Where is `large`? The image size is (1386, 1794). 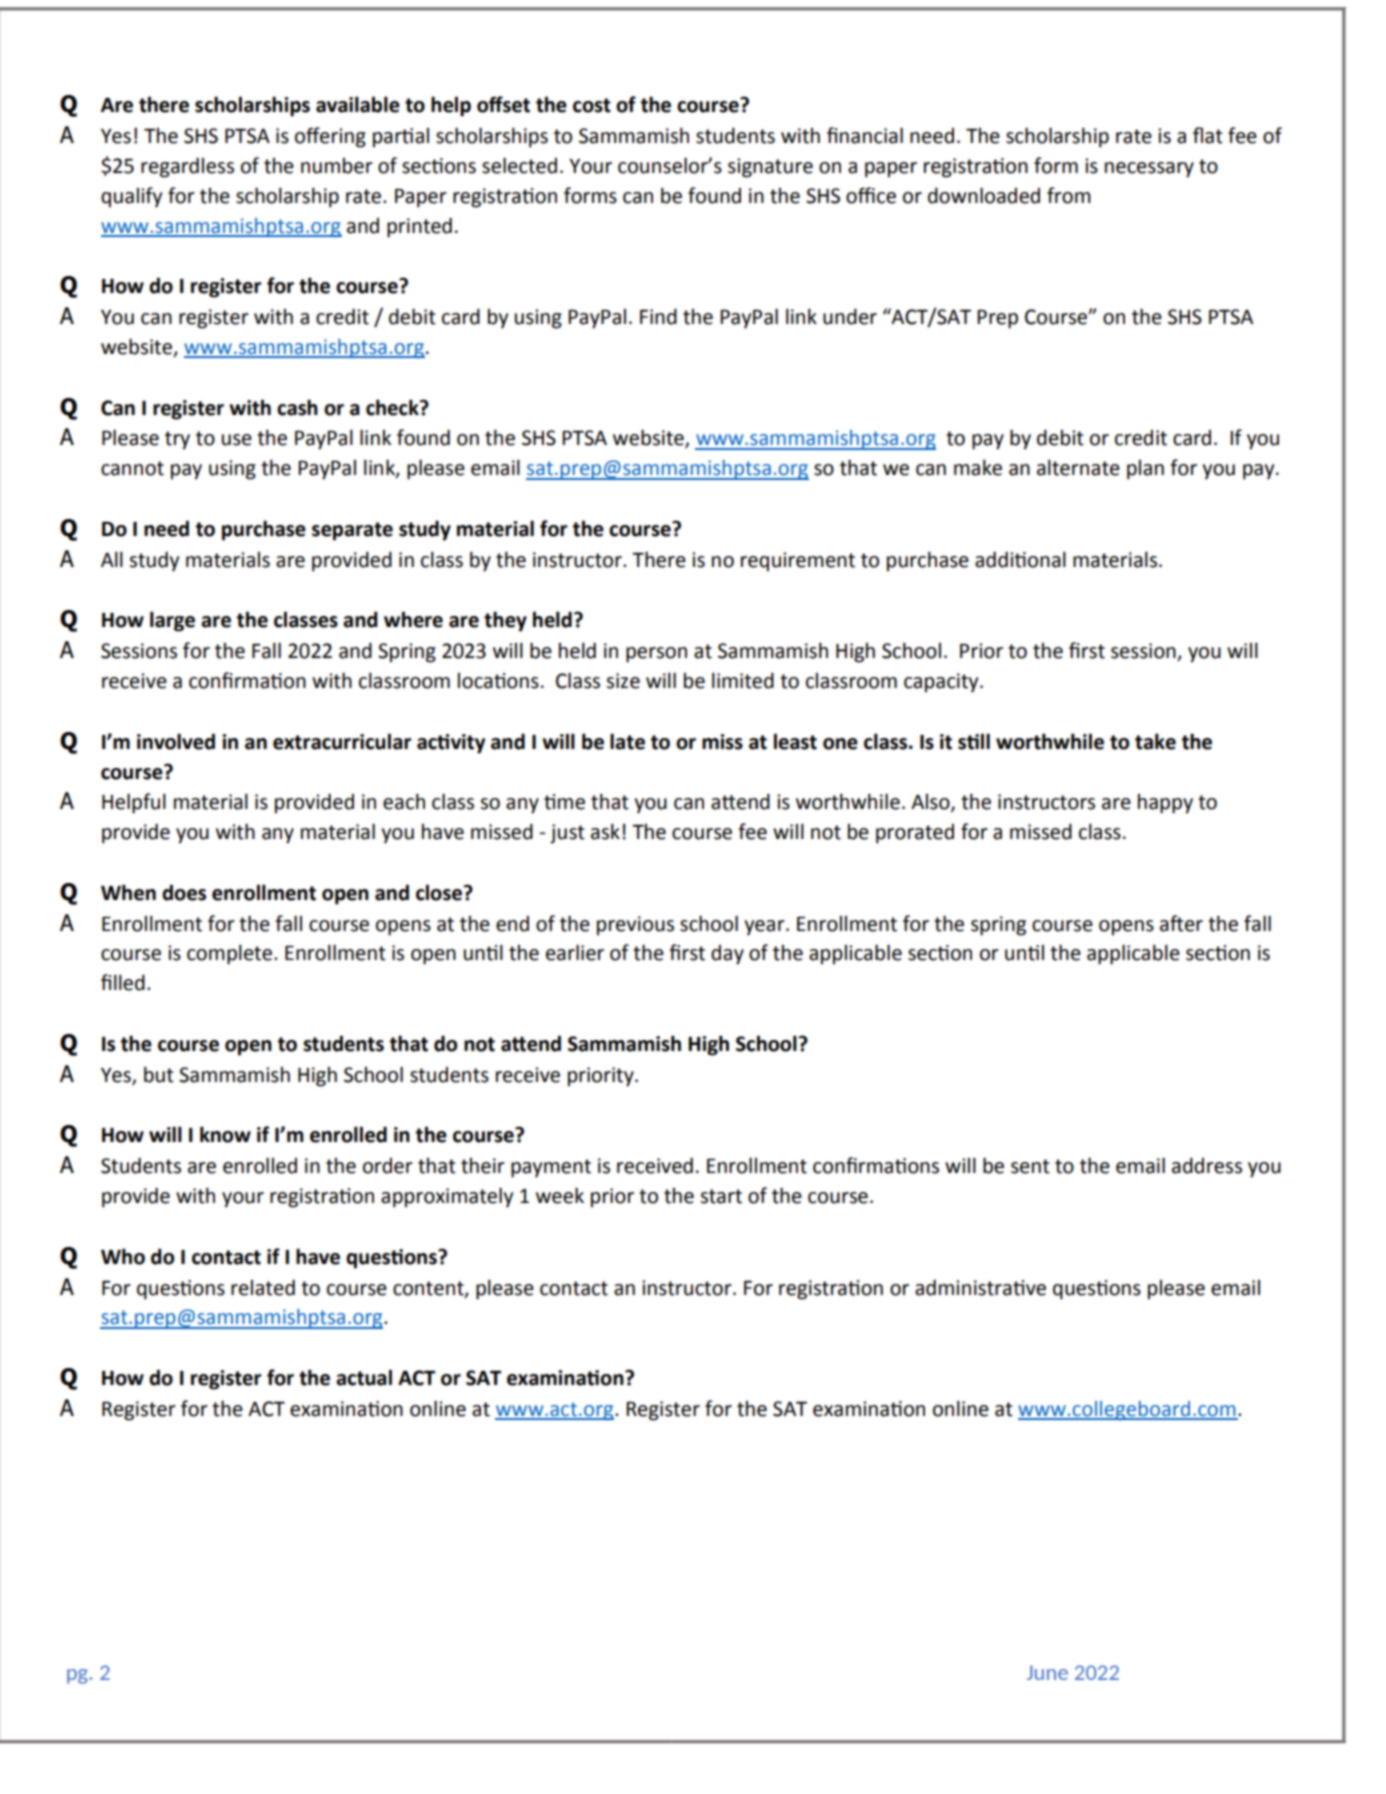 large is located at coordinates (172, 621).
